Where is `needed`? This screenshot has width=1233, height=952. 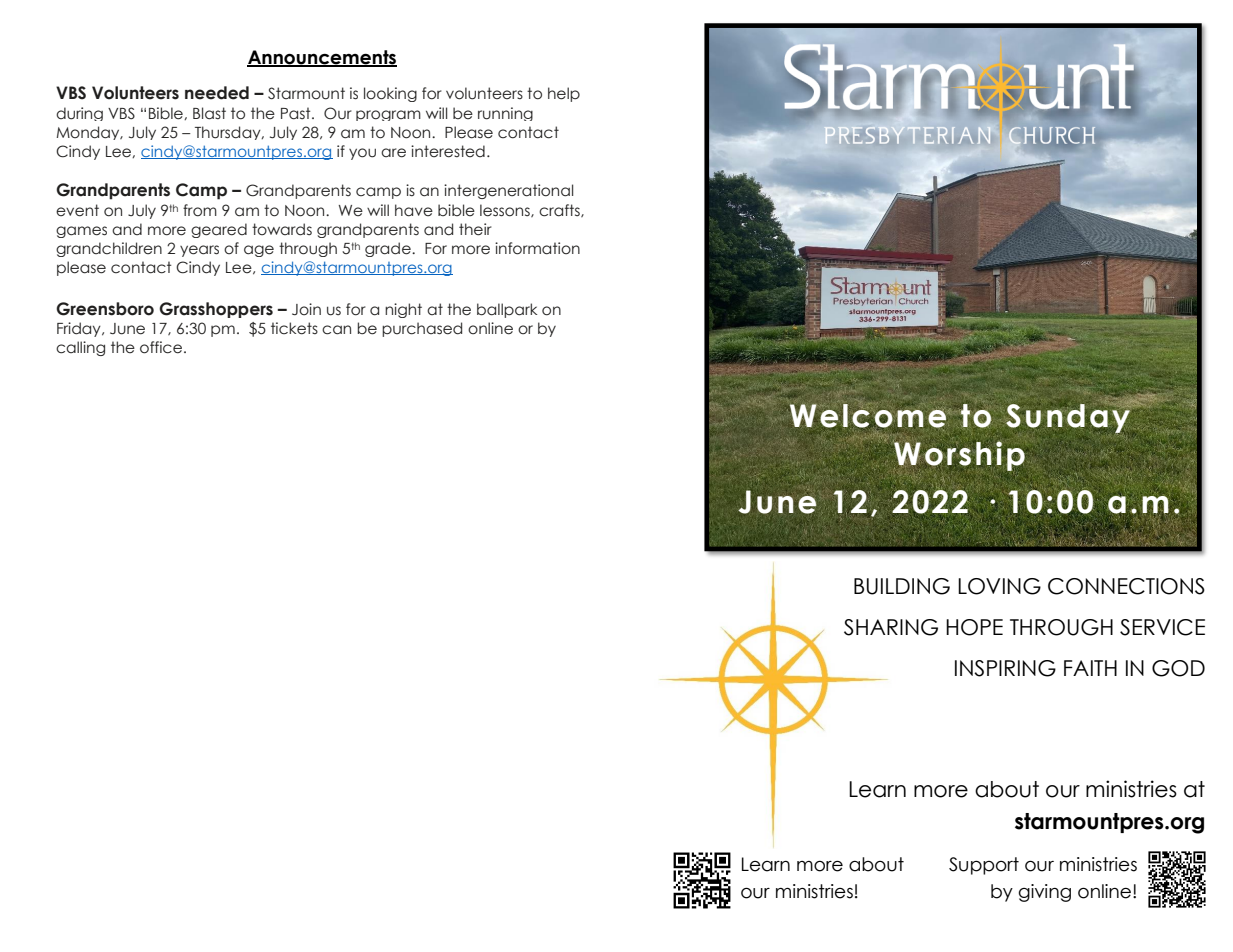
needed is located at coordinates (217, 93).
